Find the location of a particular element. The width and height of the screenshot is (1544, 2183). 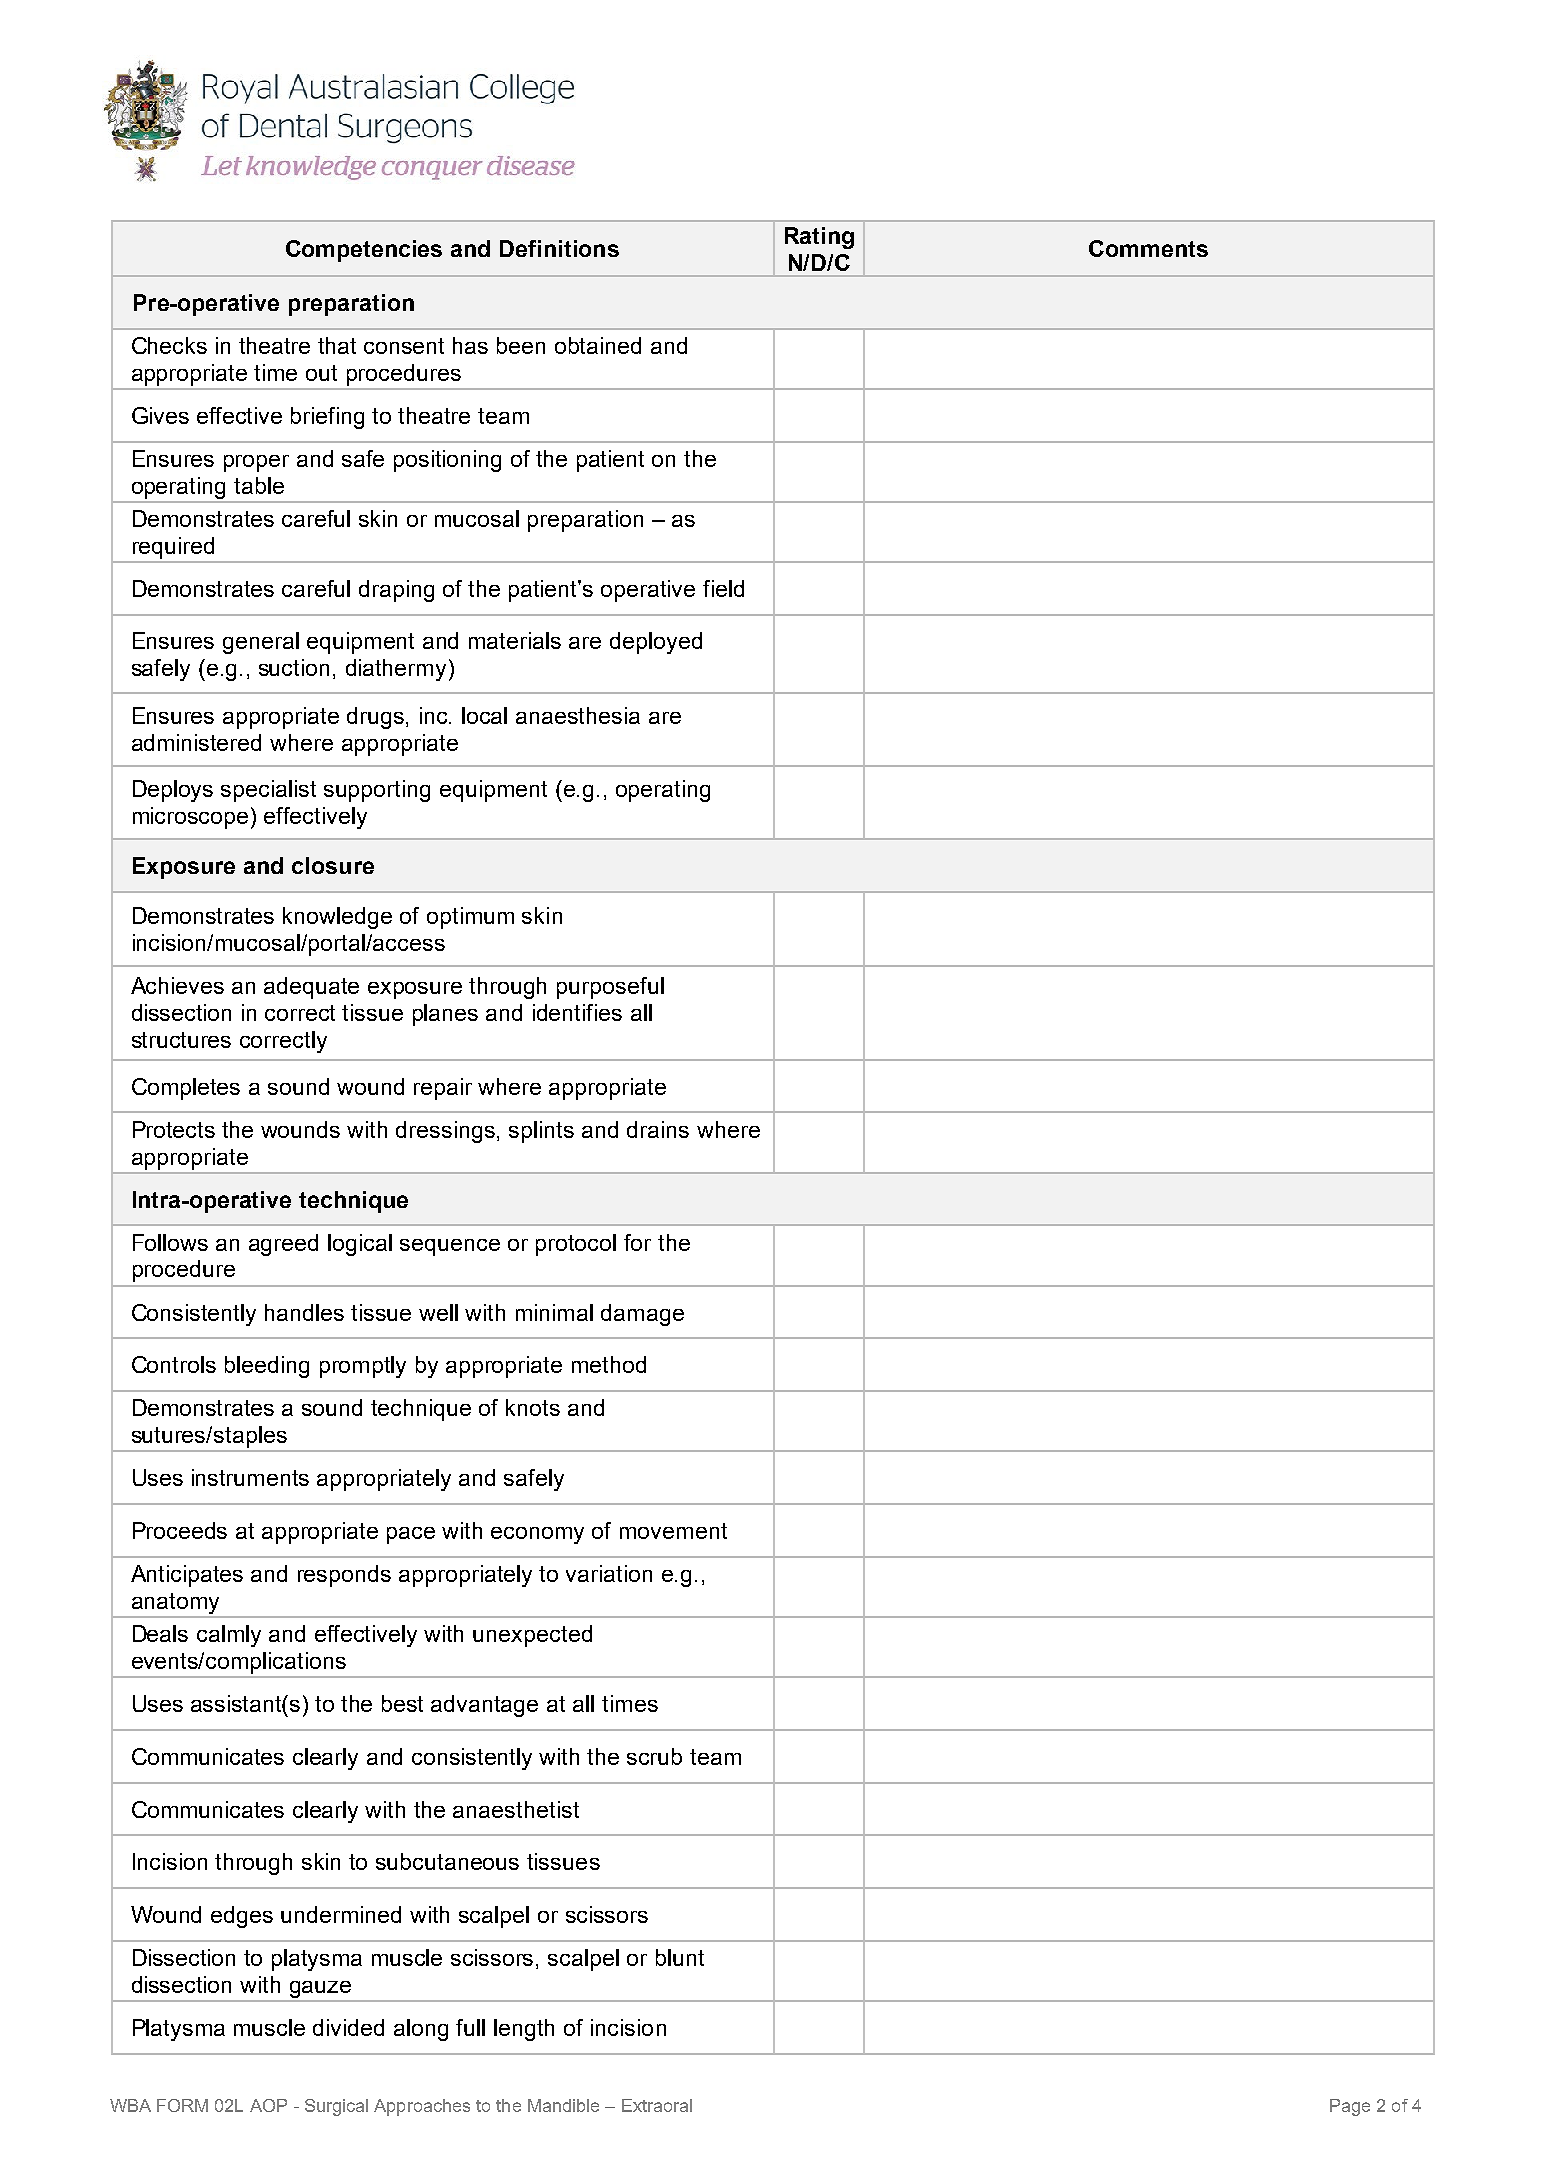

blunt is located at coordinates (680, 1957).
